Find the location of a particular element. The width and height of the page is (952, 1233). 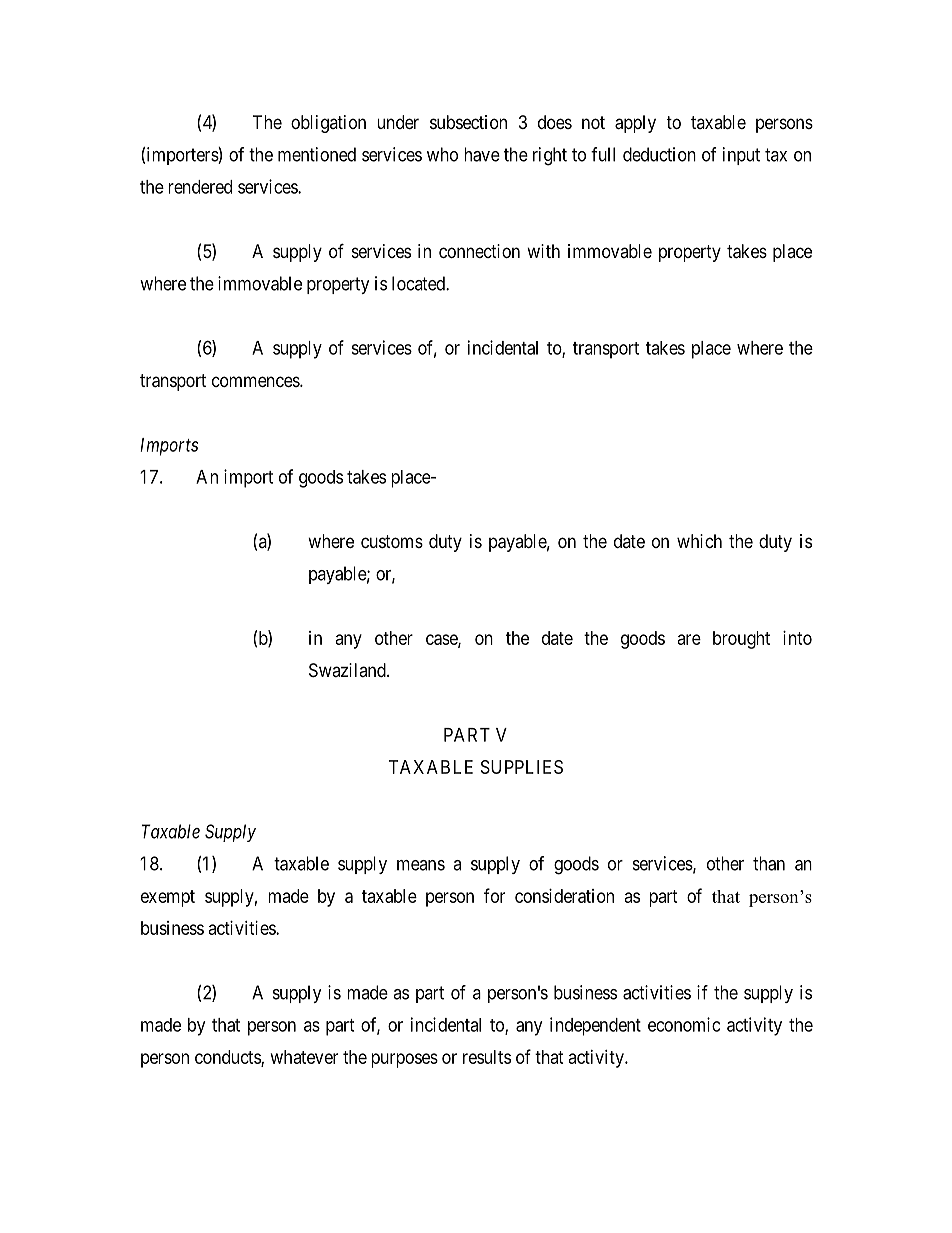

have is located at coordinates (482, 154).
